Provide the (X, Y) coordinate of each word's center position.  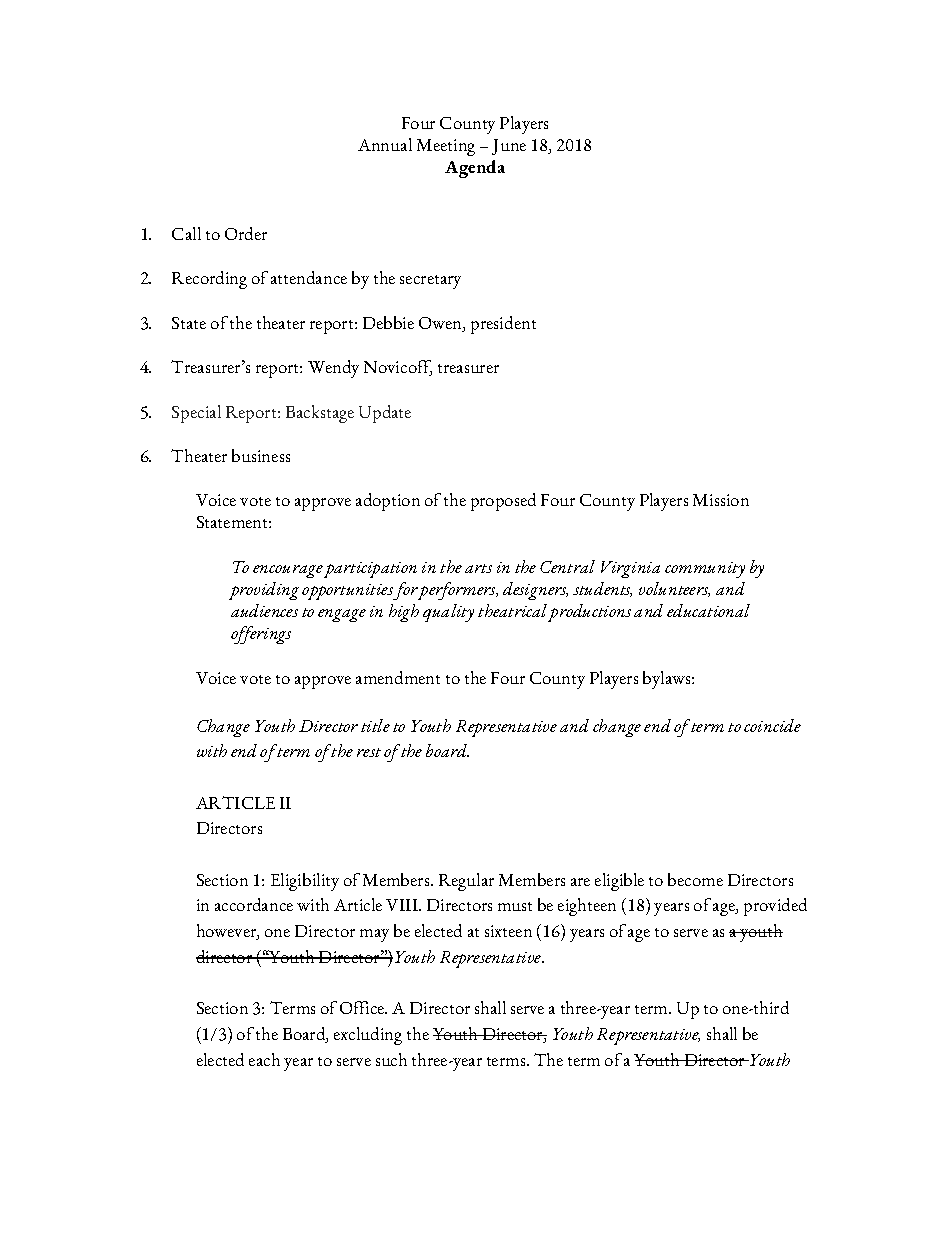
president (503, 325)
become (695, 879)
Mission (721, 500)
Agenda (475, 169)
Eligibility (305, 882)
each (264, 1059)
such (391, 1059)
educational (708, 610)
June (509, 147)
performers (458, 591)
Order (246, 233)
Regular (466, 882)
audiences (264, 610)
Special (196, 414)
